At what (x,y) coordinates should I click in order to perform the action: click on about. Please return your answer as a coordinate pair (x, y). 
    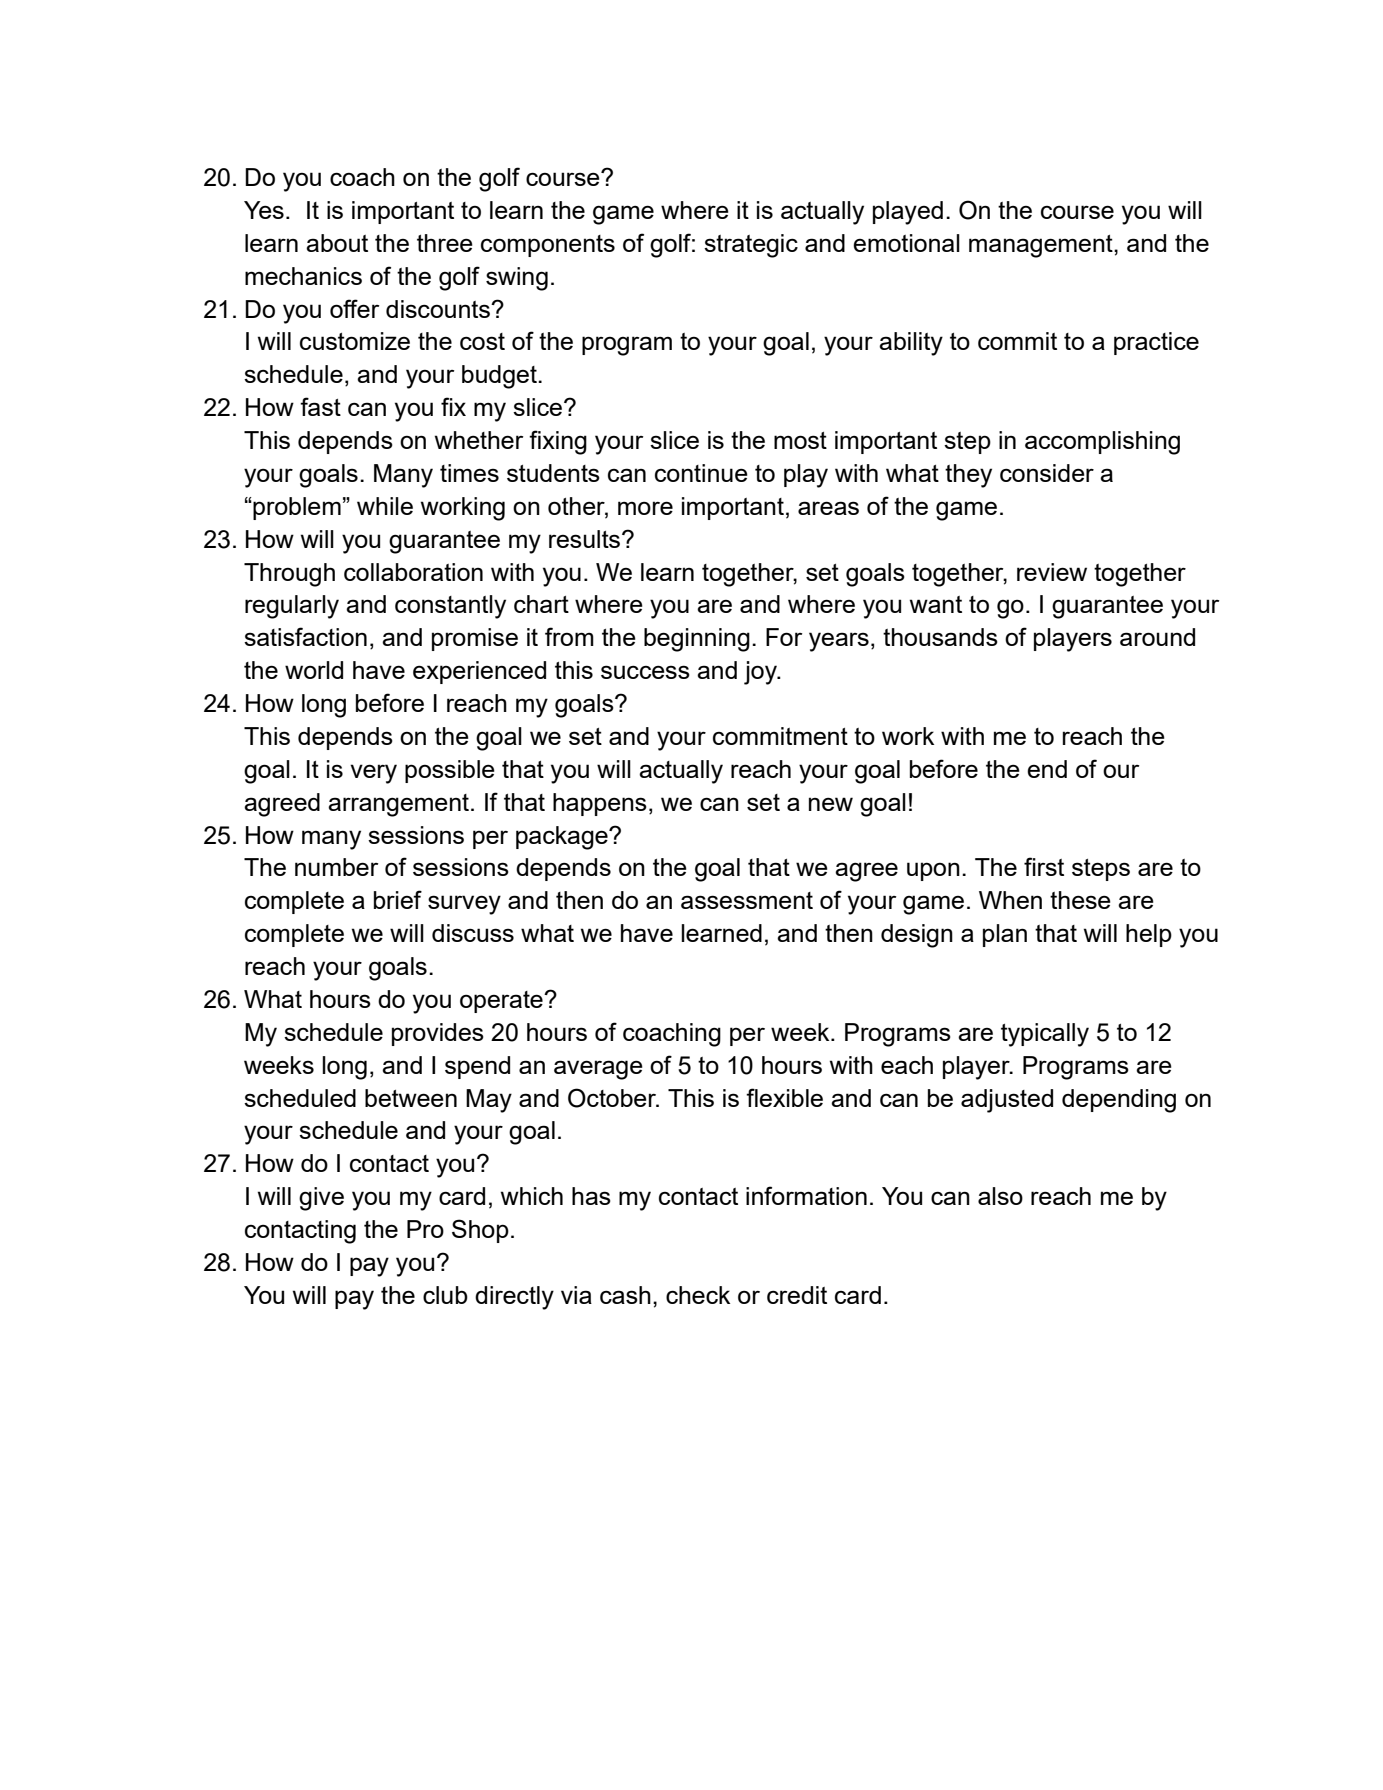
    Looking at the image, I should click on (337, 243).
